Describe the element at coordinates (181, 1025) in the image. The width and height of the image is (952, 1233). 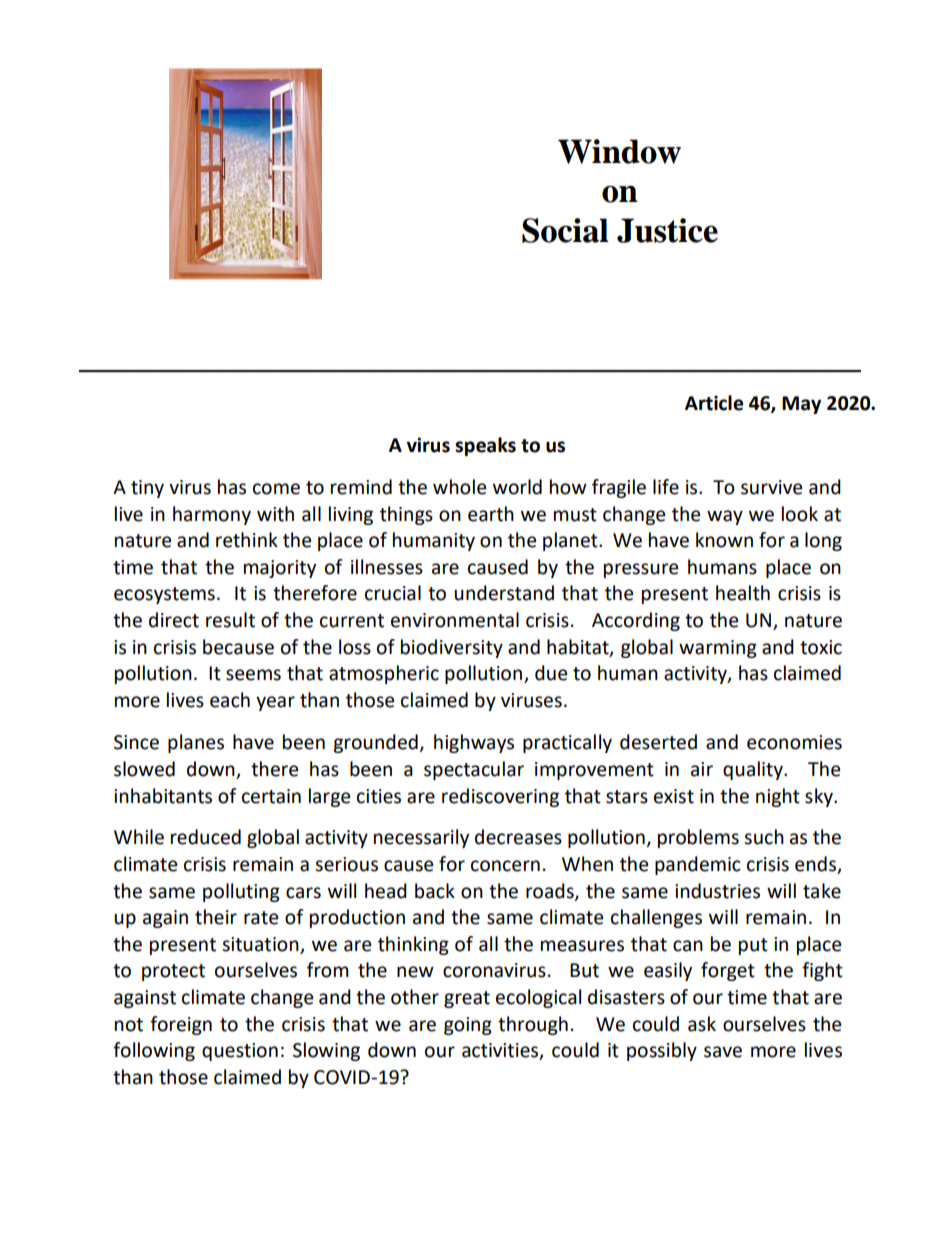
I see `foreign` at that location.
